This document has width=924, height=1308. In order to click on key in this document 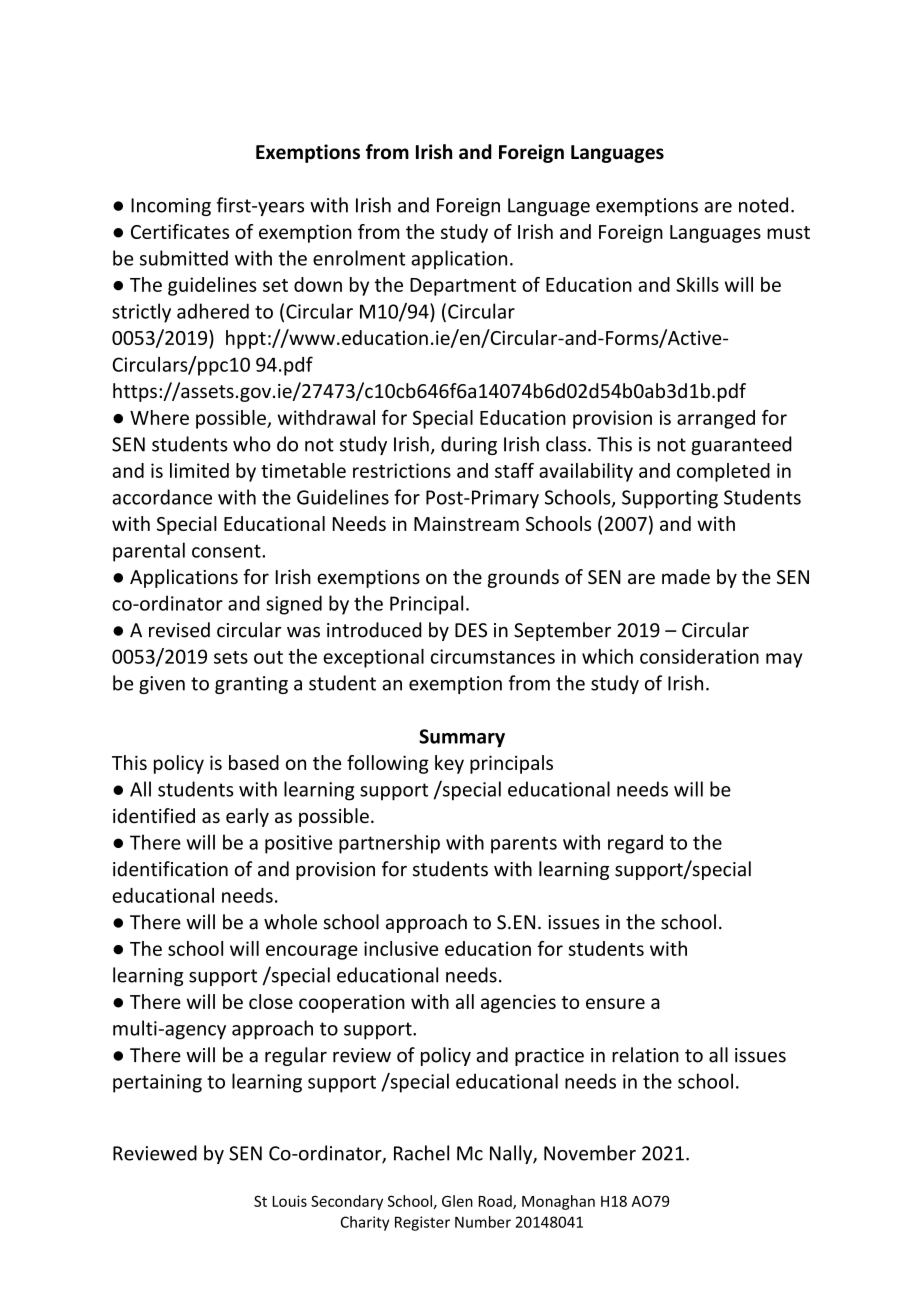, I will do `click(449, 764)`.
